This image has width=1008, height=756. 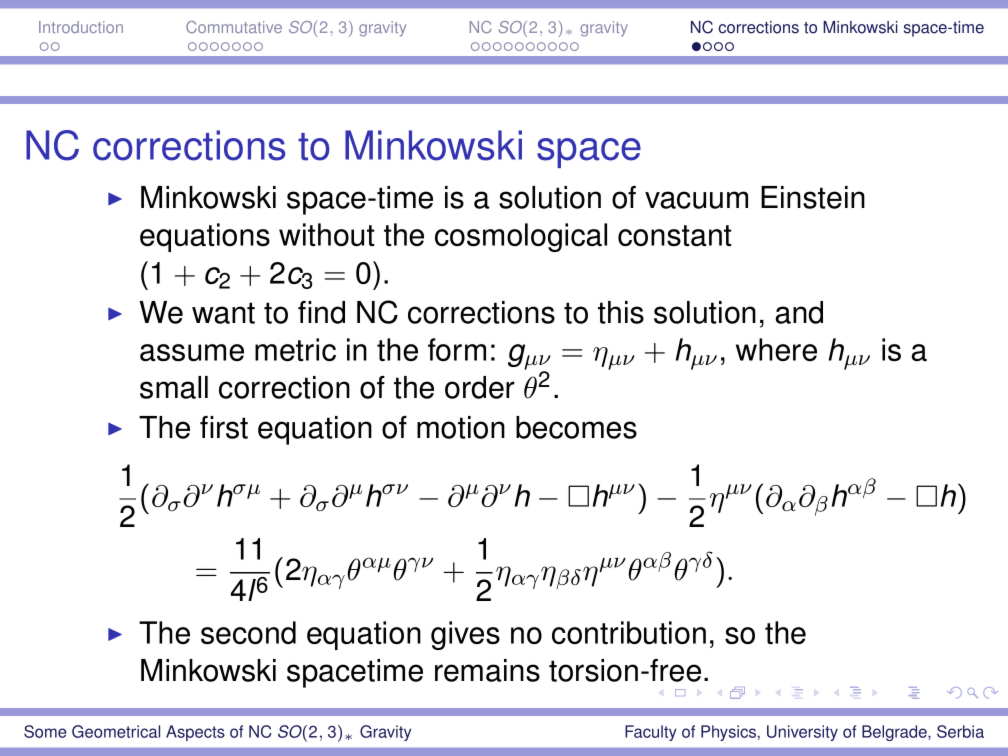 What do you see at coordinates (327, 234) in the image?
I see `without` at bounding box center [327, 234].
